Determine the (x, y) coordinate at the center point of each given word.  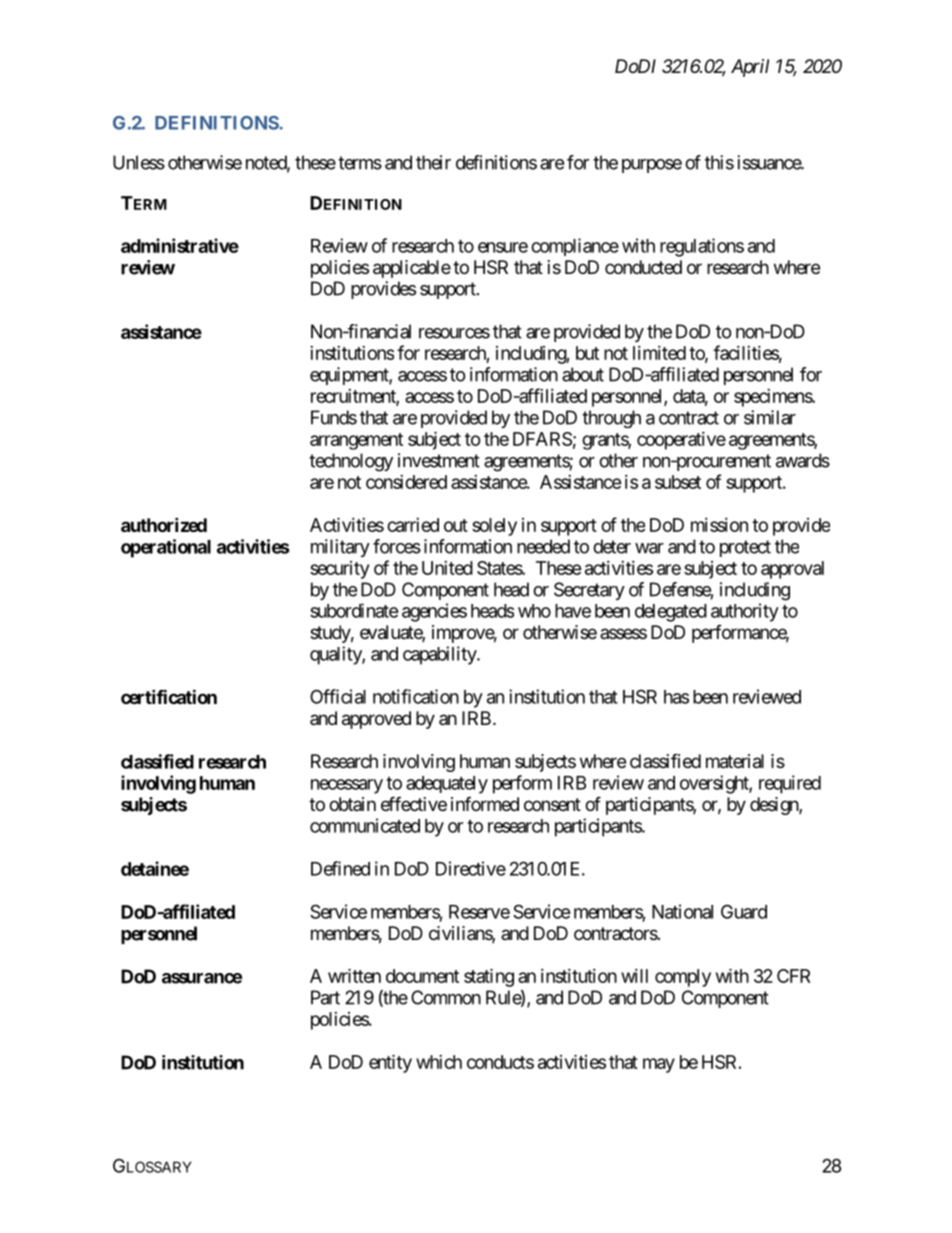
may (659, 1065)
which (439, 1062)
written (354, 975)
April (750, 68)
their (433, 162)
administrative (180, 245)
